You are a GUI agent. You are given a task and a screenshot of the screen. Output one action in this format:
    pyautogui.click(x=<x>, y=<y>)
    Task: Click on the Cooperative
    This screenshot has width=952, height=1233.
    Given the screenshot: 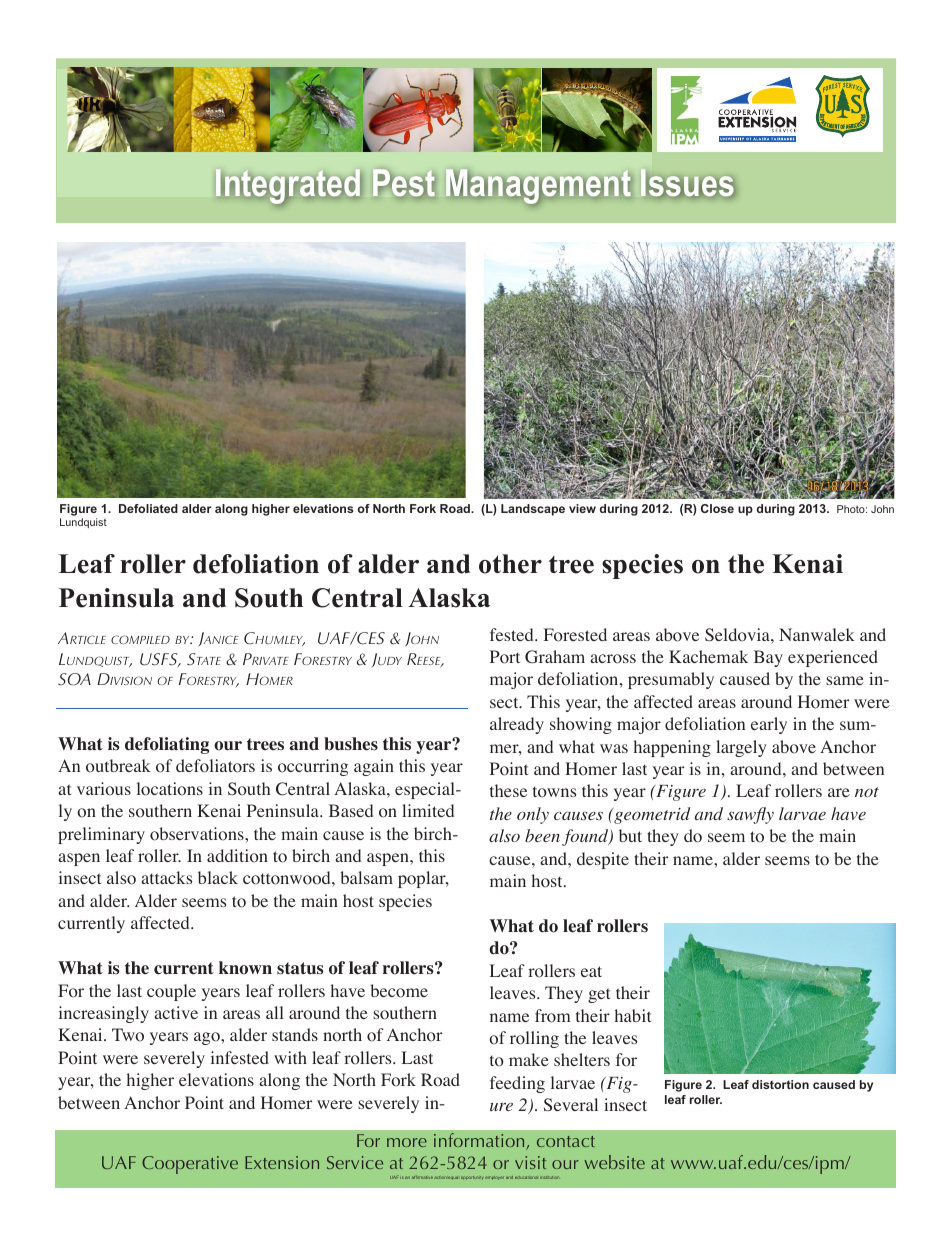 What is the action you would take?
    pyautogui.click(x=190, y=1165)
